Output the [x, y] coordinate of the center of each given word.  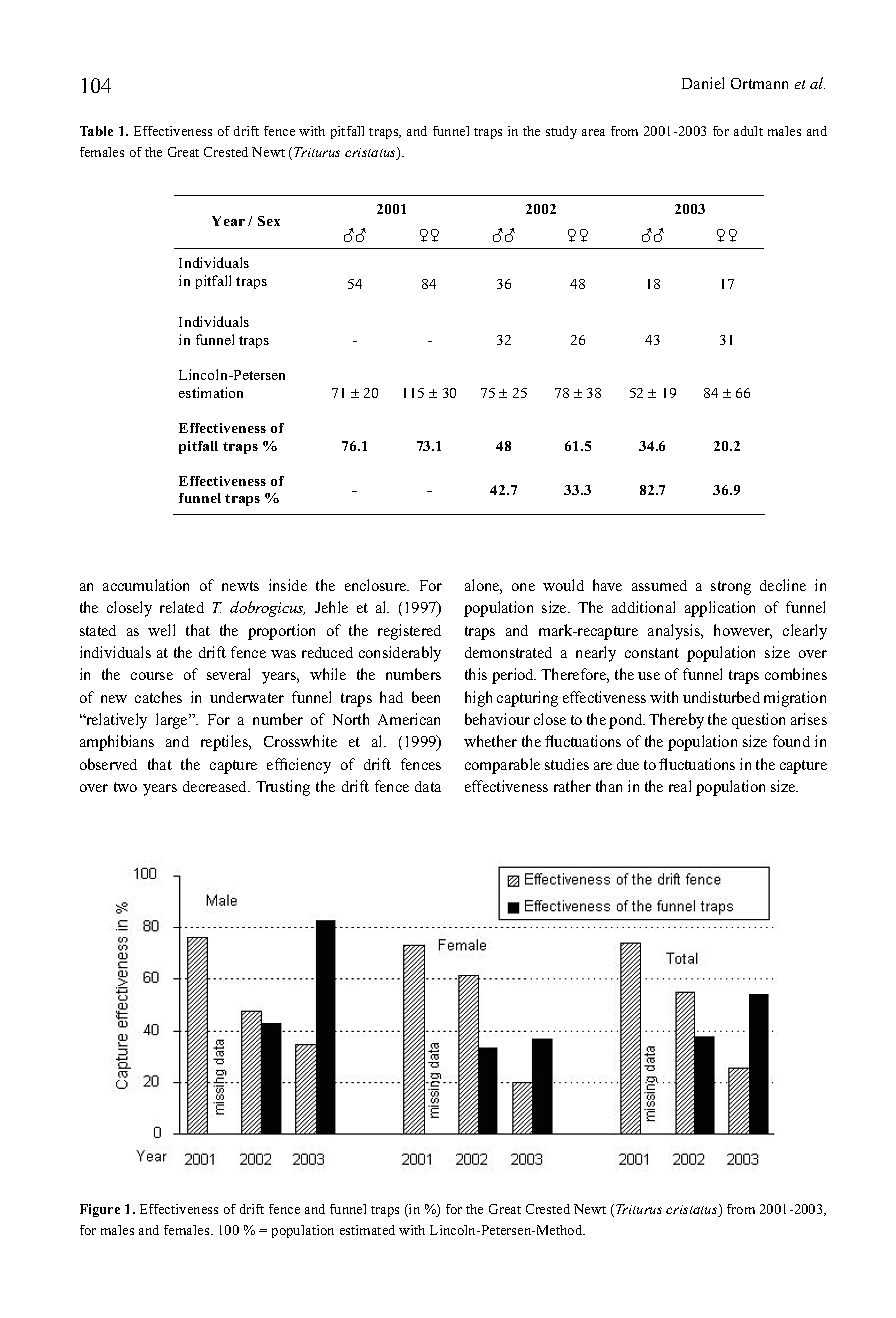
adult [748, 131]
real [680, 786]
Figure [100, 1210]
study [561, 132]
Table [96, 131]
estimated [367, 1230]
